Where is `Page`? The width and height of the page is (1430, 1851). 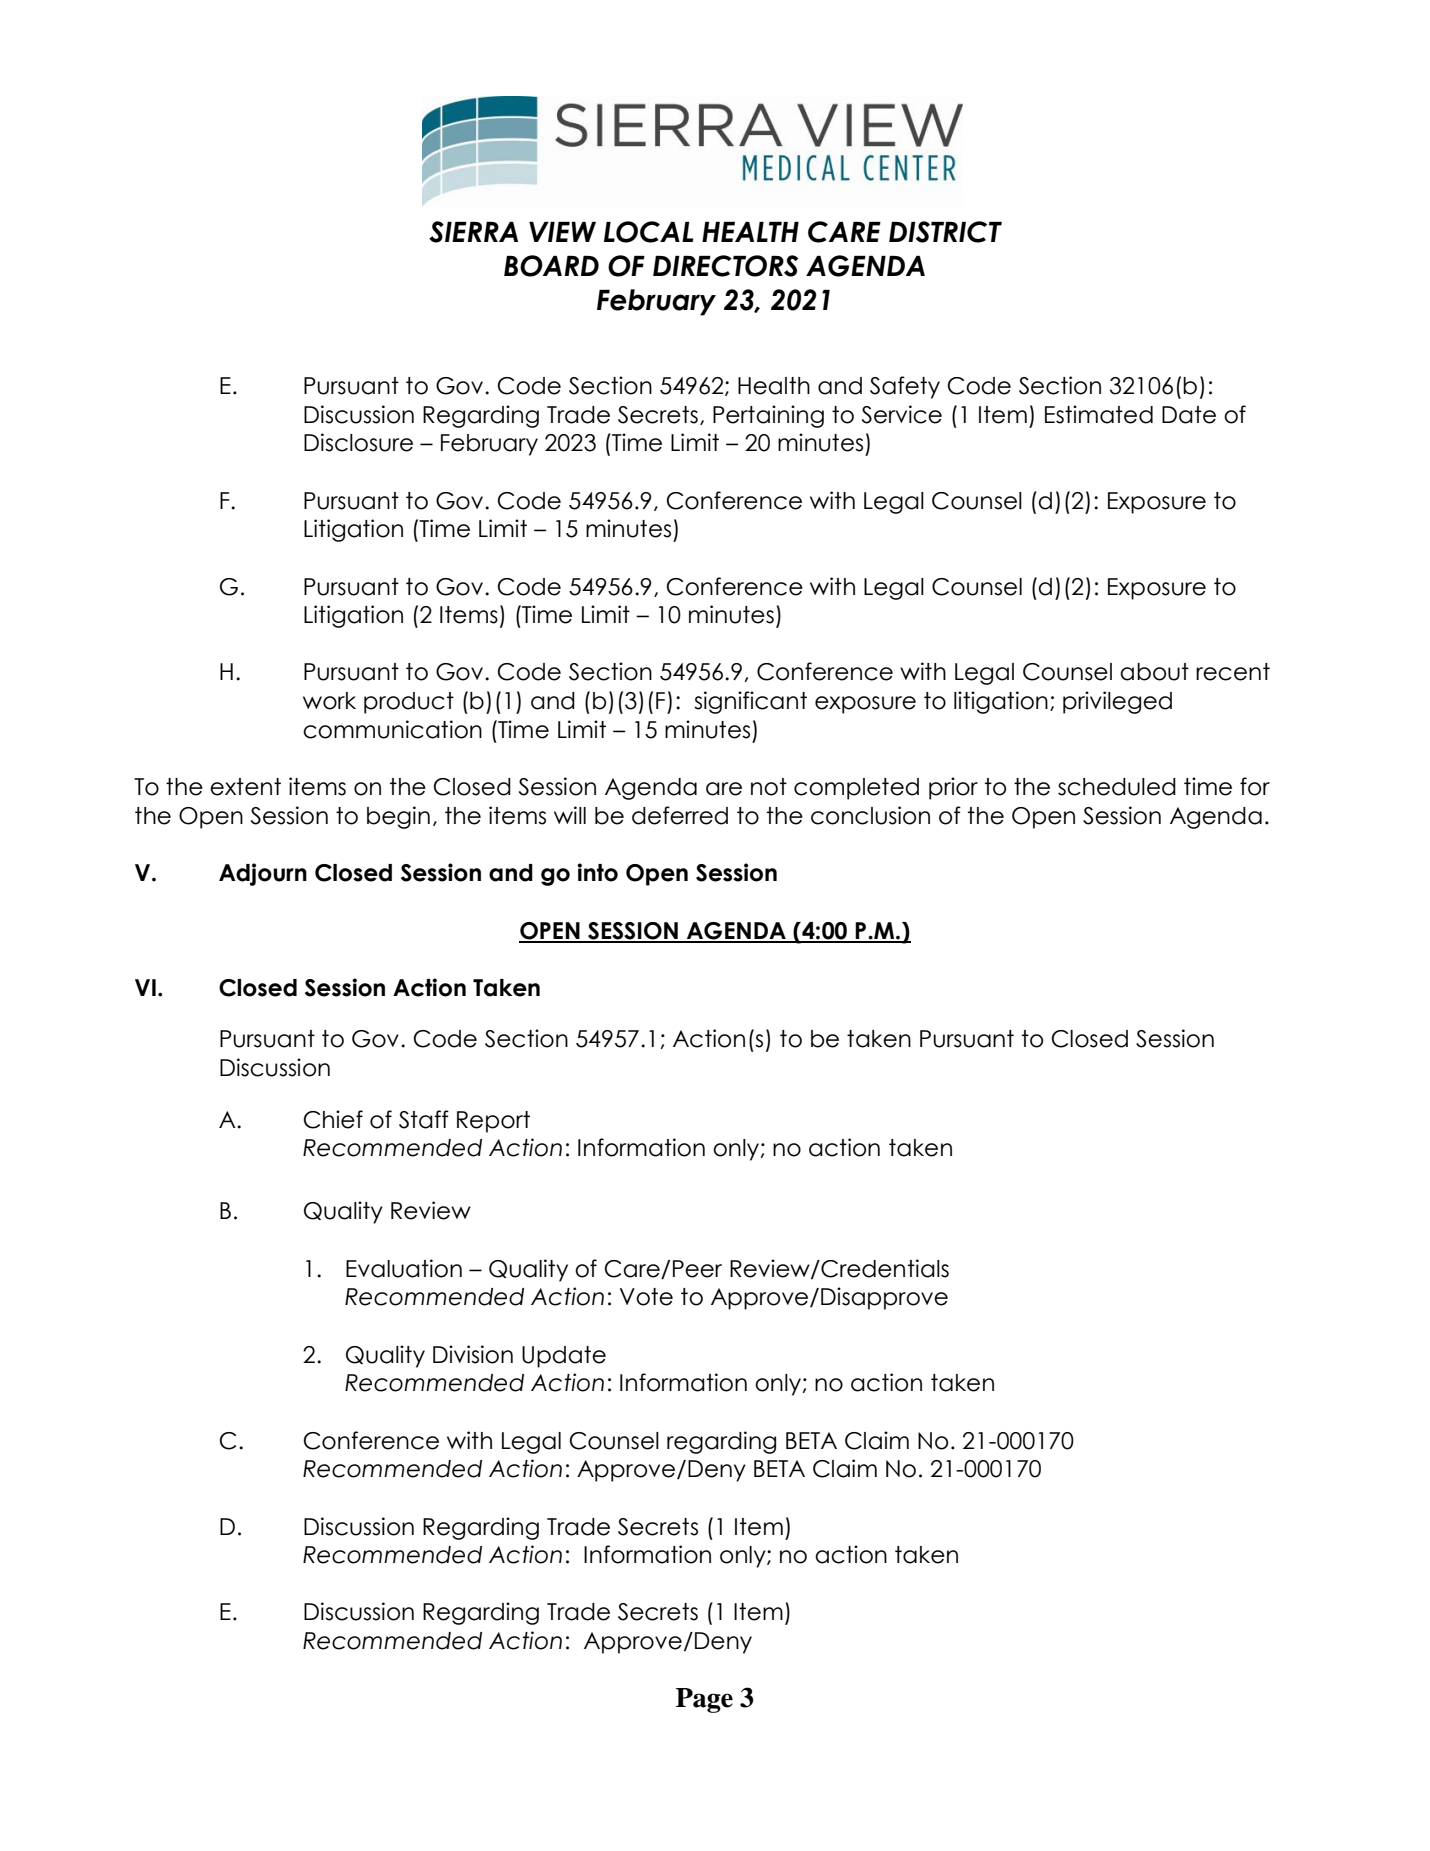
Page is located at coordinates (704, 1700).
